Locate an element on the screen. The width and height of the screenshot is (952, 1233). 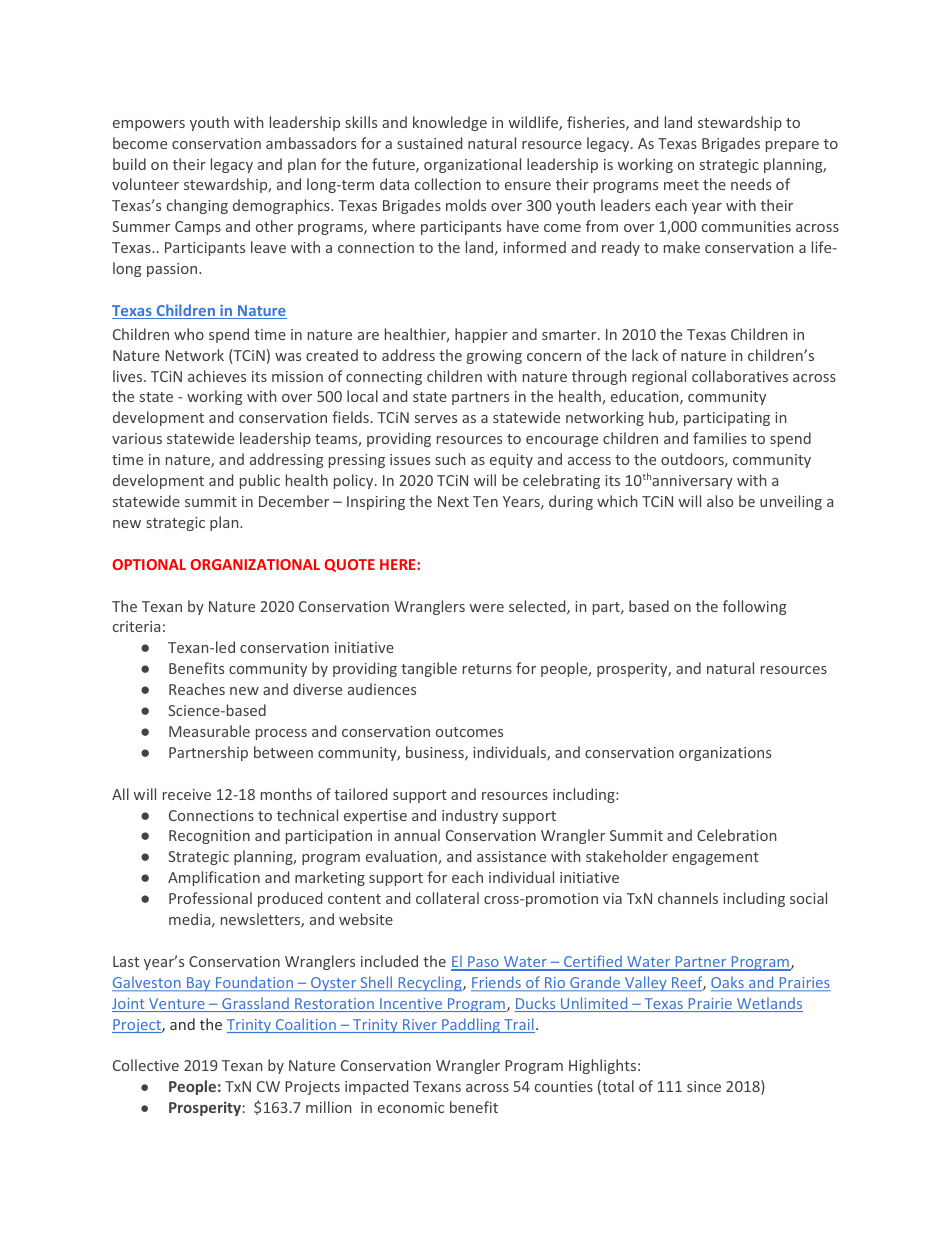
needs is located at coordinates (751, 184).
